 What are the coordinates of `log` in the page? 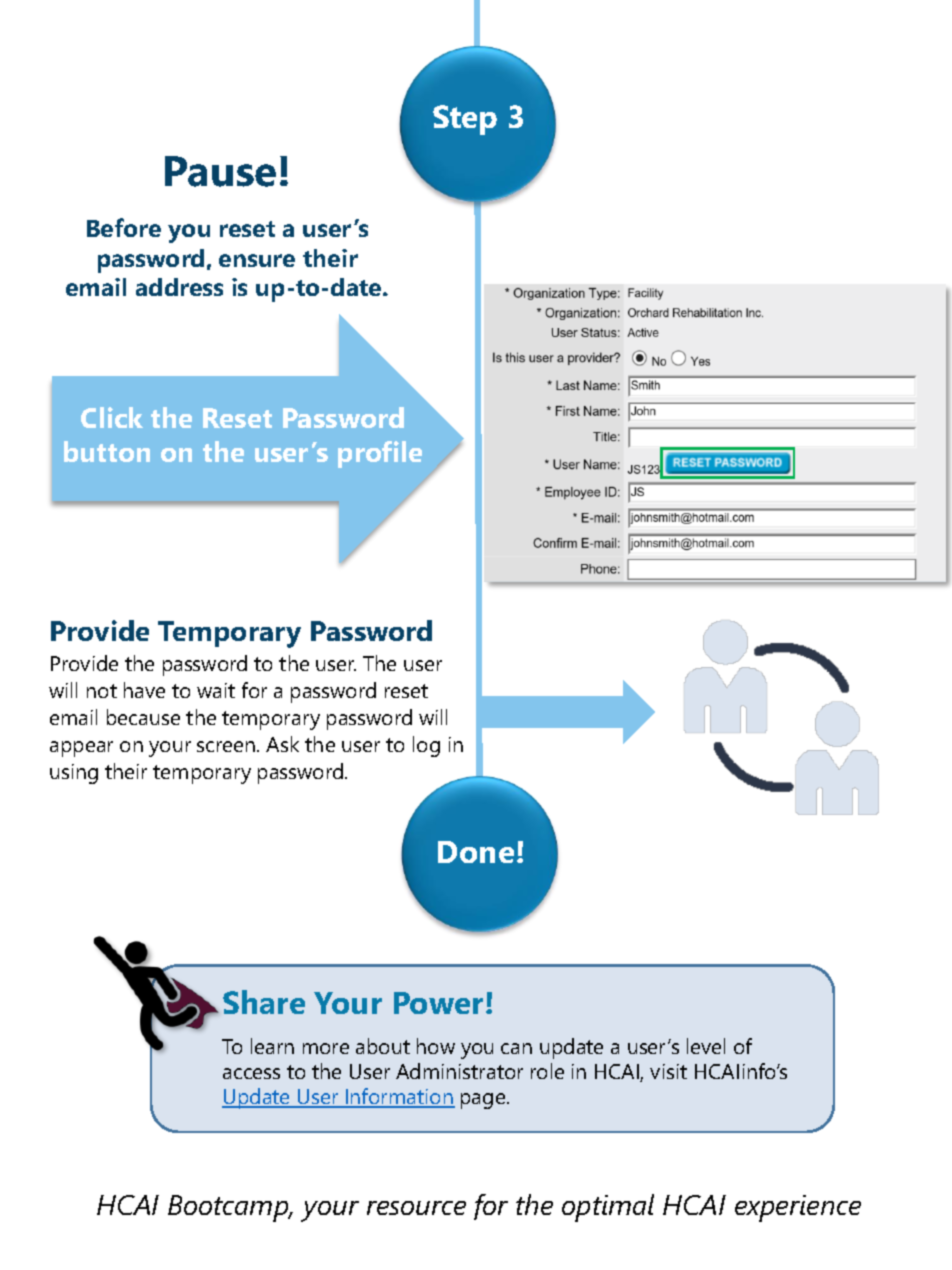 It's located at (426, 746).
